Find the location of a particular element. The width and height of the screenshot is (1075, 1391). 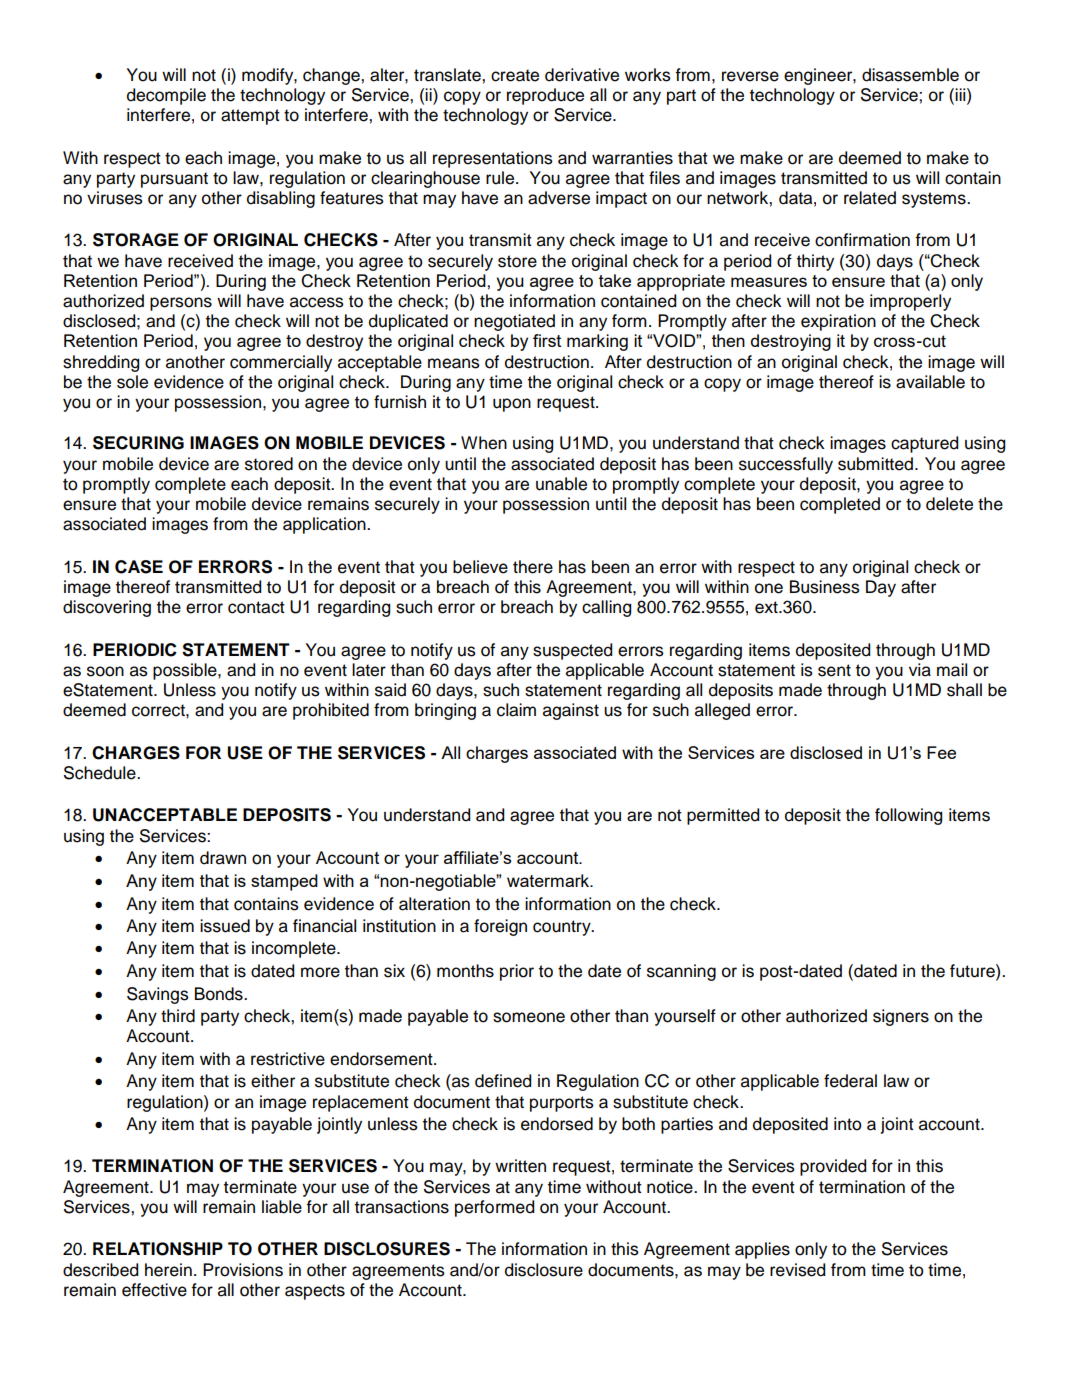

via is located at coordinates (920, 670).
